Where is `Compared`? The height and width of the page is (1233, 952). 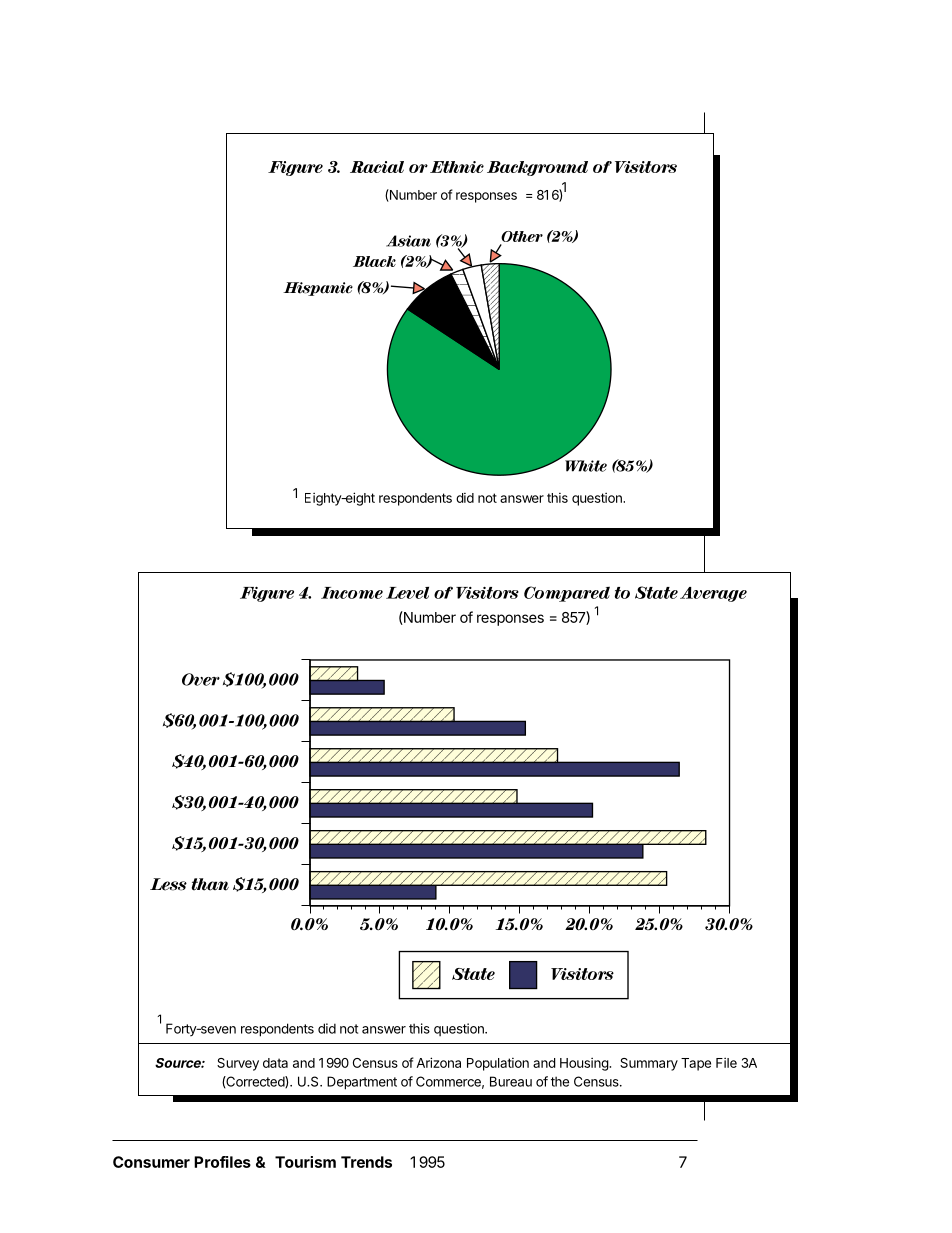 Compared is located at coordinates (567, 594).
